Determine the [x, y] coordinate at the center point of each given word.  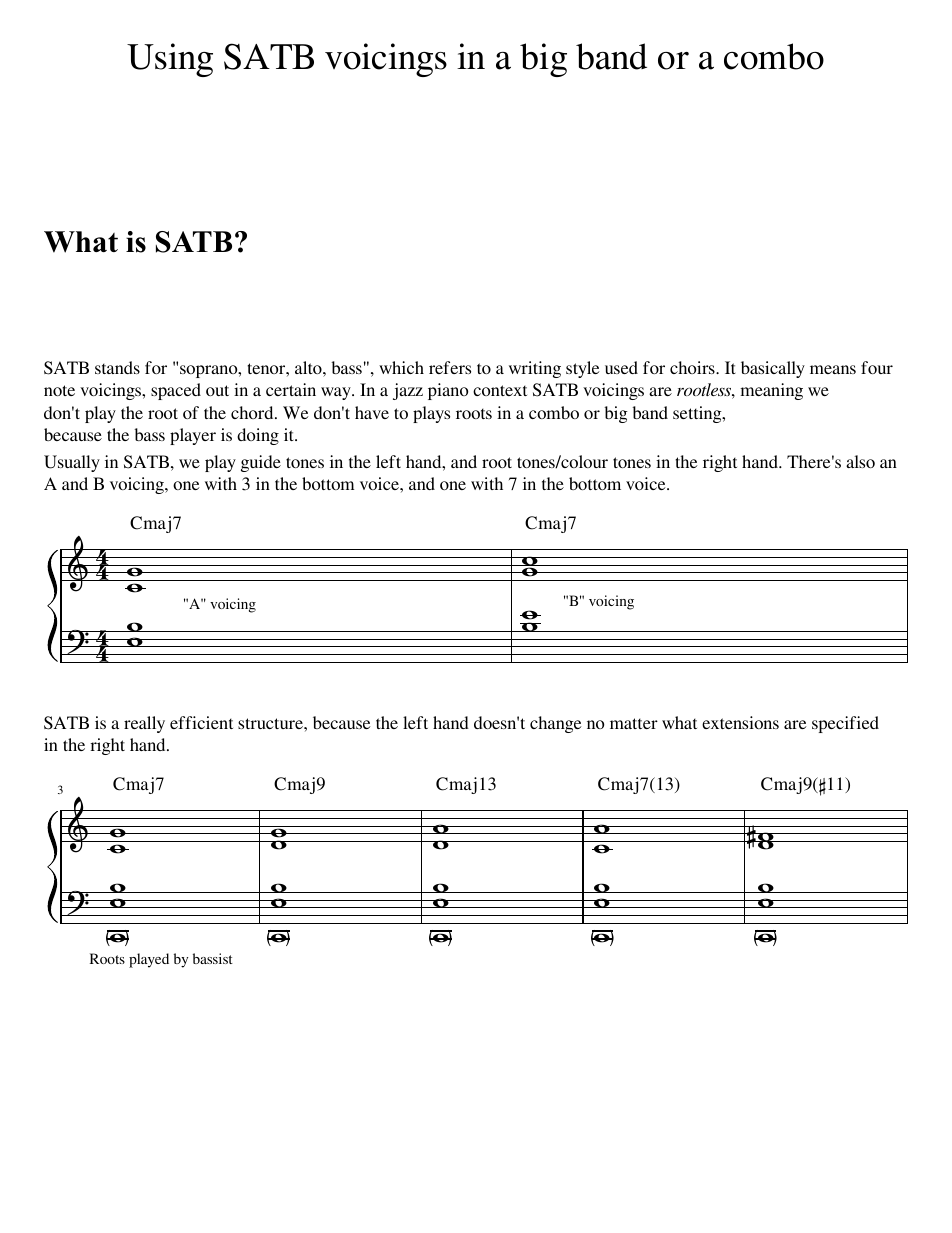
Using [170, 60]
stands [117, 367]
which [401, 367]
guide [261, 463]
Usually [72, 463]
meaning [772, 391]
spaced [176, 391]
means [833, 369]
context [500, 390]
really [144, 724]
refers [450, 367]
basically [773, 369]
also [860, 461]
